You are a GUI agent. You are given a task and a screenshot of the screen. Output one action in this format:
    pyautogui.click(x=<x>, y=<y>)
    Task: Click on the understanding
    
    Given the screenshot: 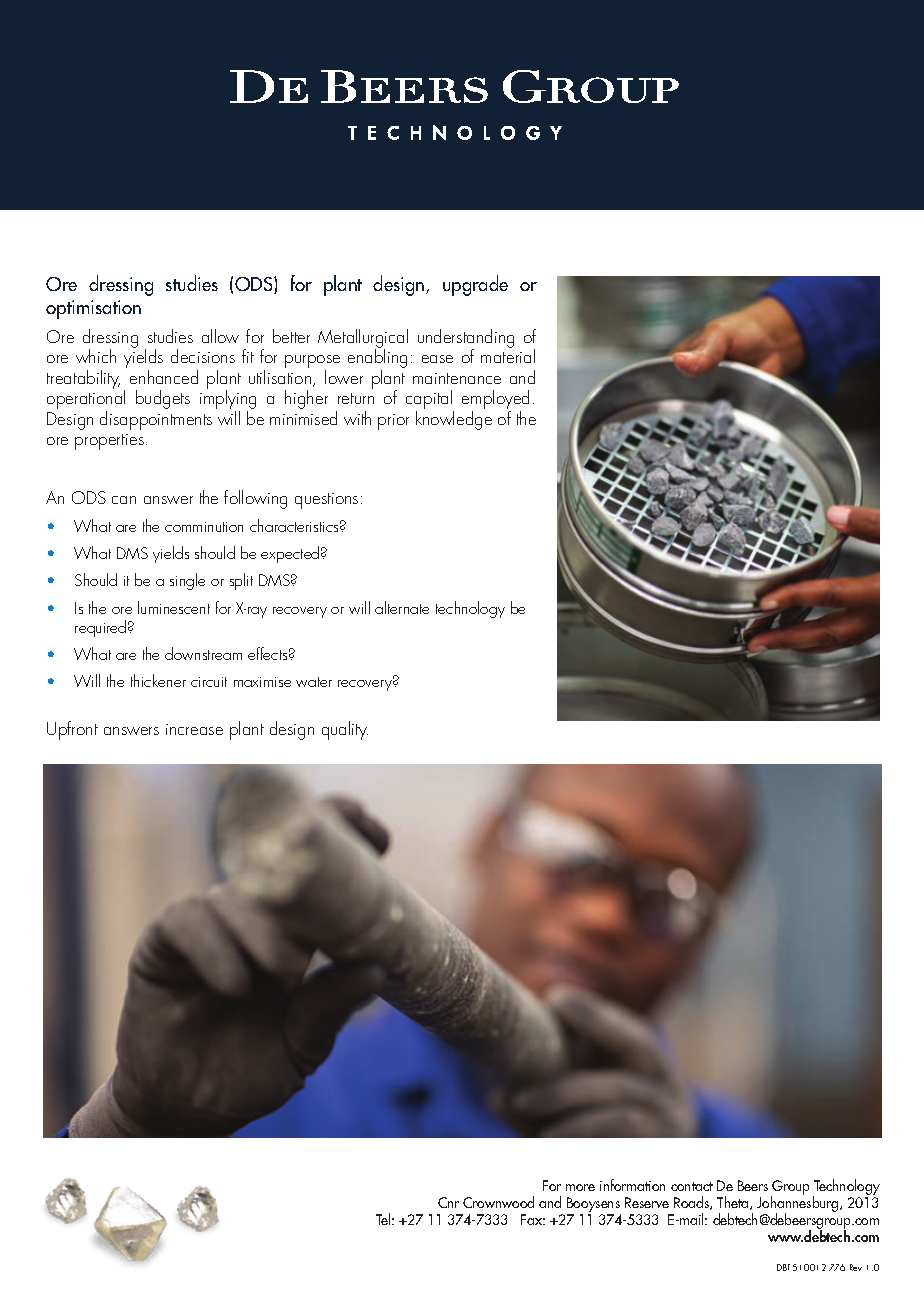 What is the action you would take?
    pyautogui.click(x=466, y=339)
